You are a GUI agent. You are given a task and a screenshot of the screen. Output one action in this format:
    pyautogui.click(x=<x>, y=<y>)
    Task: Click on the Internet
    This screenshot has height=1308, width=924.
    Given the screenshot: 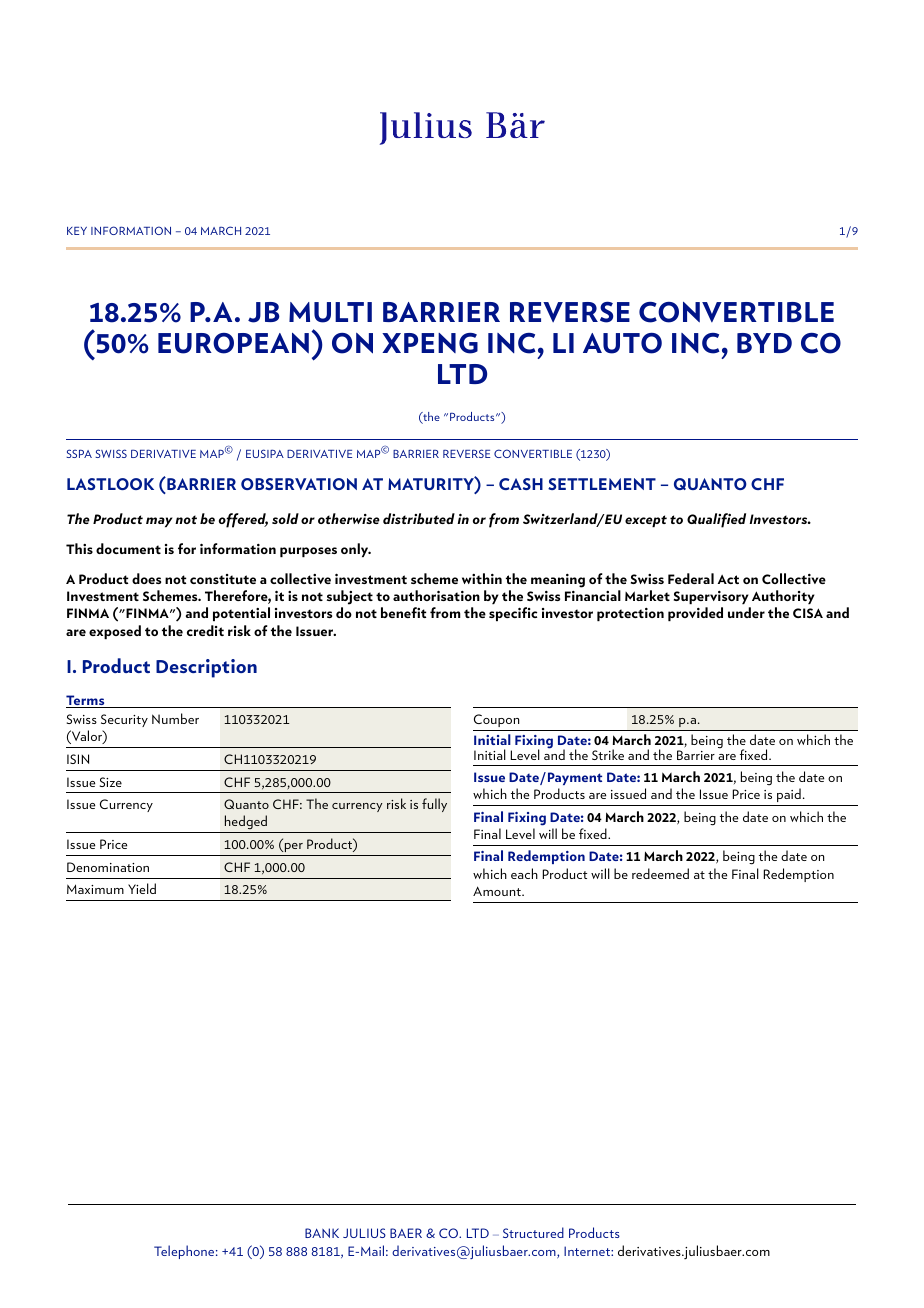 What is the action you would take?
    pyautogui.click(x=588, y=1251)
